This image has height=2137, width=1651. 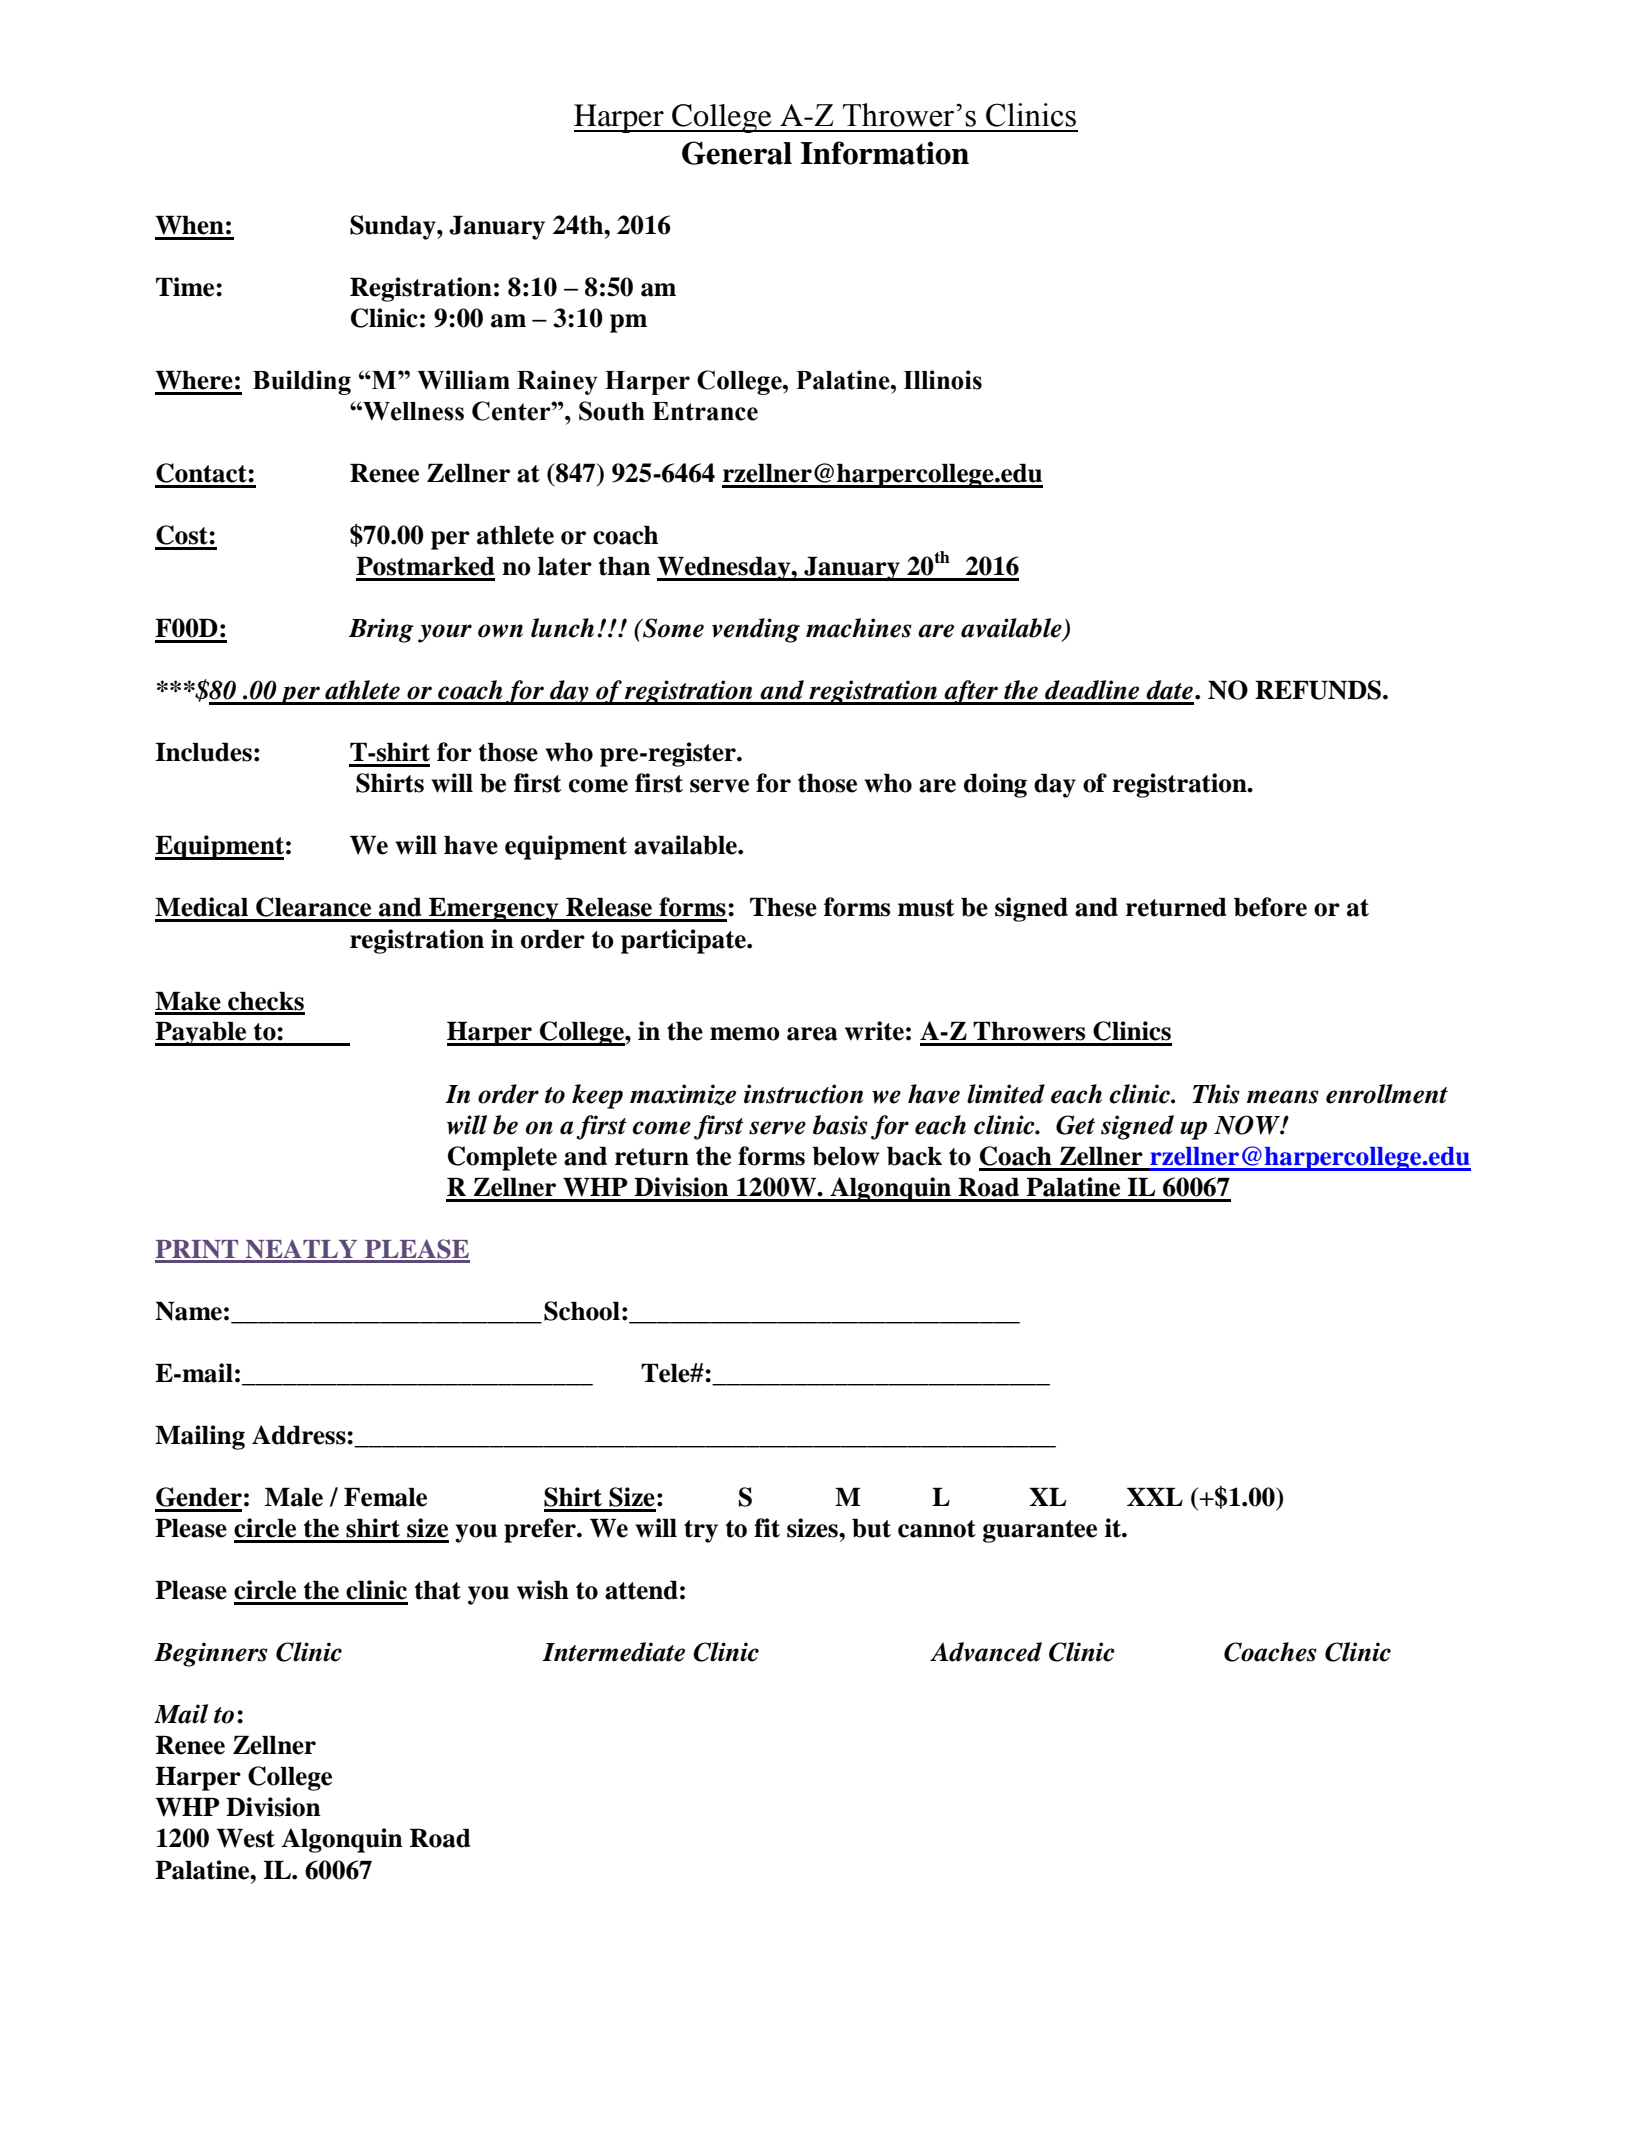 What do you see at coordinates (986, 1652) in the image?
I see `Advanced` at bounding box center [986, 1652].
